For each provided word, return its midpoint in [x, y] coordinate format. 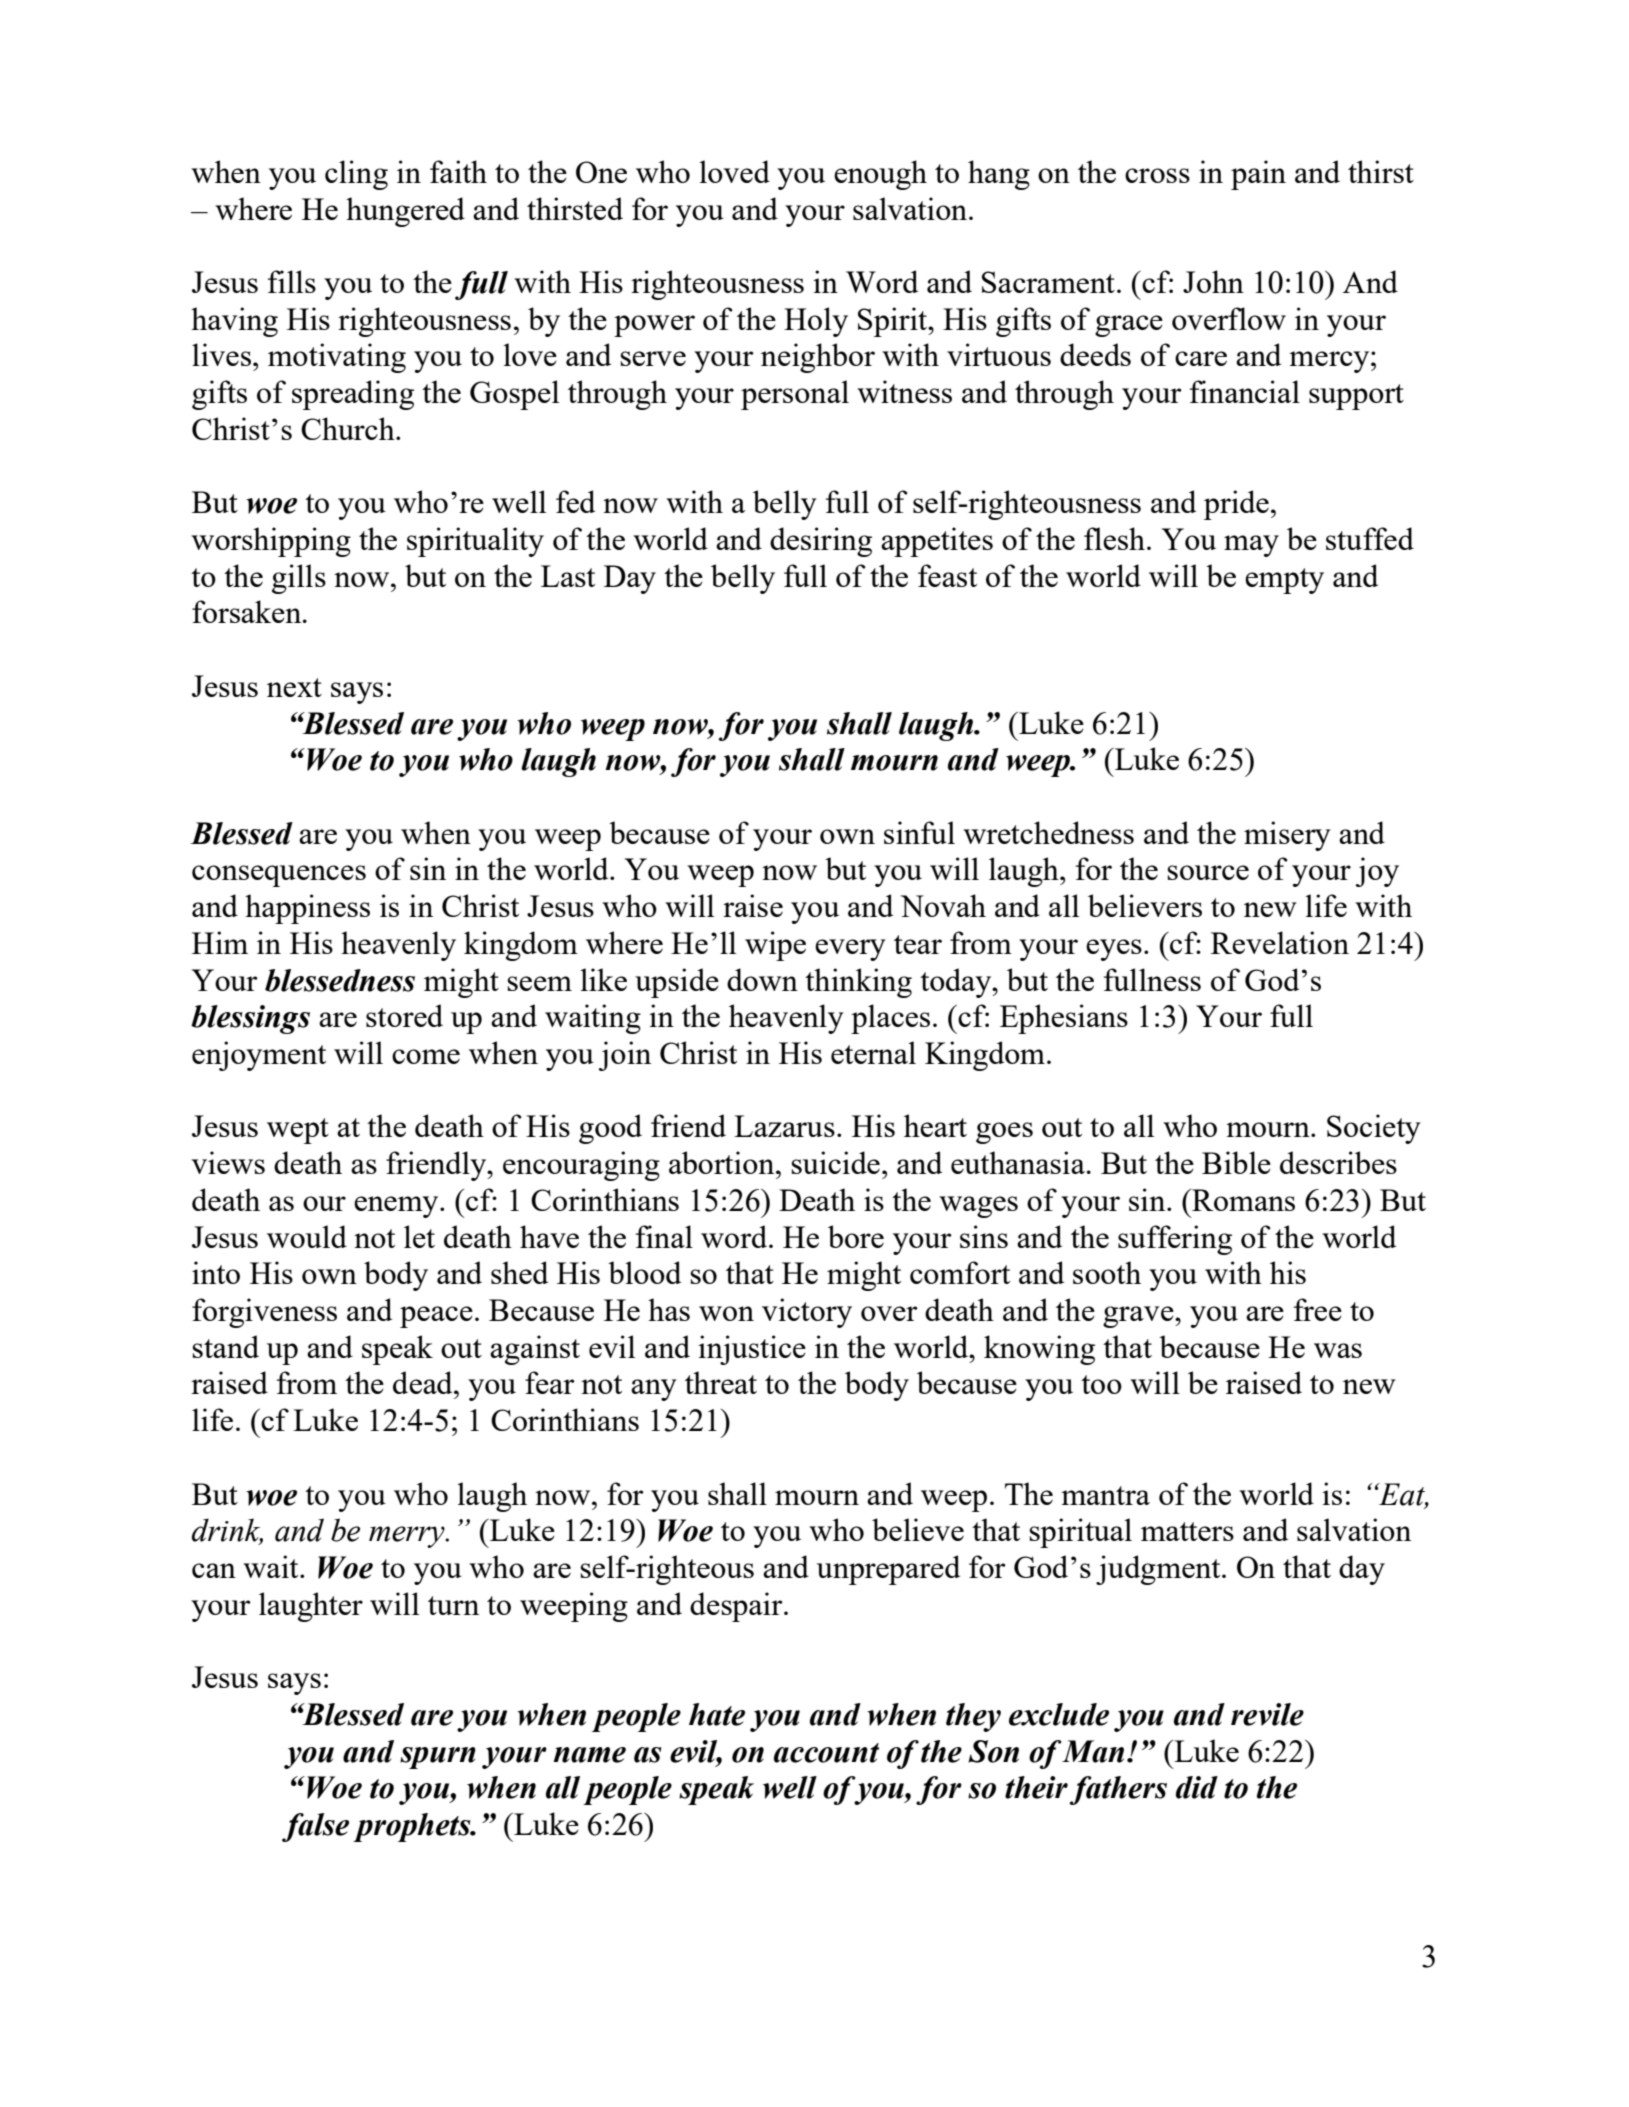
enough [880, 175]
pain [1258, 175]
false [315, 1827]
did [1197, 1787]
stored [404, 1015]
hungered [405, 212]
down [762, 979]
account [826, 1753]
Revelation [1280, 942]
